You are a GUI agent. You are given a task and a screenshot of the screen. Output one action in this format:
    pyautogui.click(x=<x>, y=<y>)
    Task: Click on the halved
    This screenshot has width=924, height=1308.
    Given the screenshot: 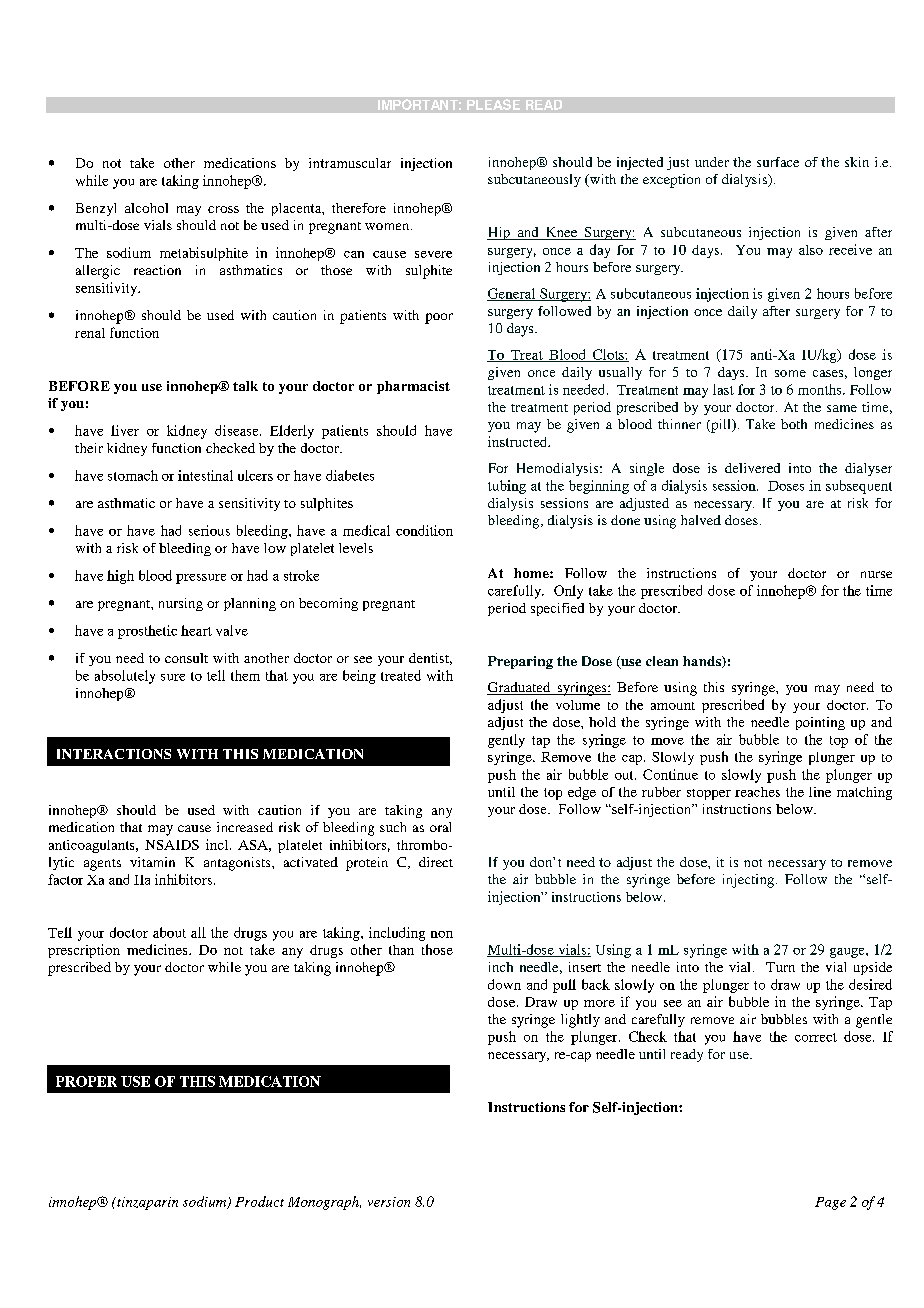 What is the action you would take?
    pyautogui.click(x=701, y=520)
